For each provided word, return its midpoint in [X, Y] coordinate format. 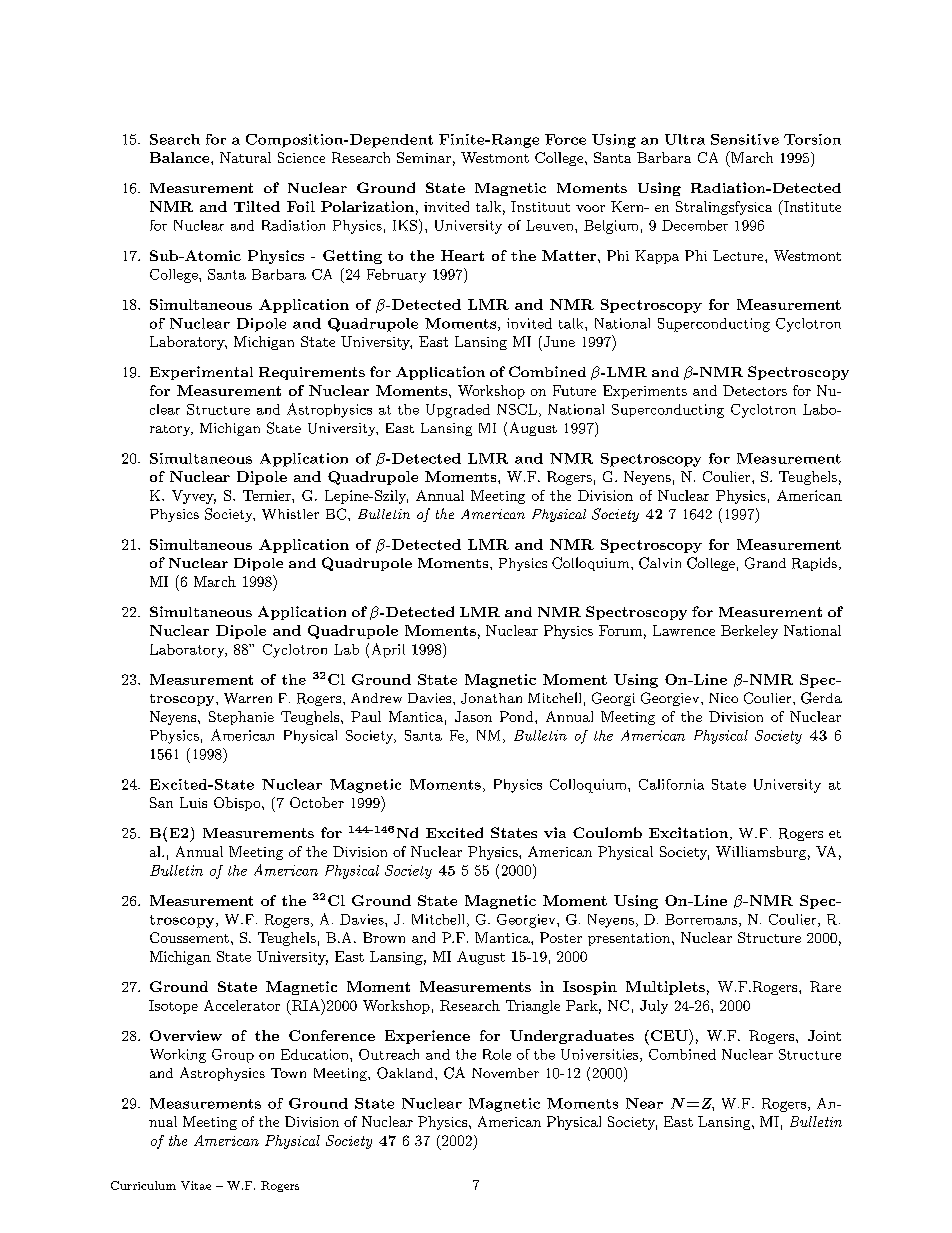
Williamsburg [761, 853]
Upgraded [458, 411]
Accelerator [242, 1005]
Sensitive [745, 139]
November [505, 1073]
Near [644, 1103]
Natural [245, 157]
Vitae [196, 1185]
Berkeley [749, 632]
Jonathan [491, 698]
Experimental [201, 373]
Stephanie [241, 718]
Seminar [424, 157]
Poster [561, 937]
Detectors [755, 390]
